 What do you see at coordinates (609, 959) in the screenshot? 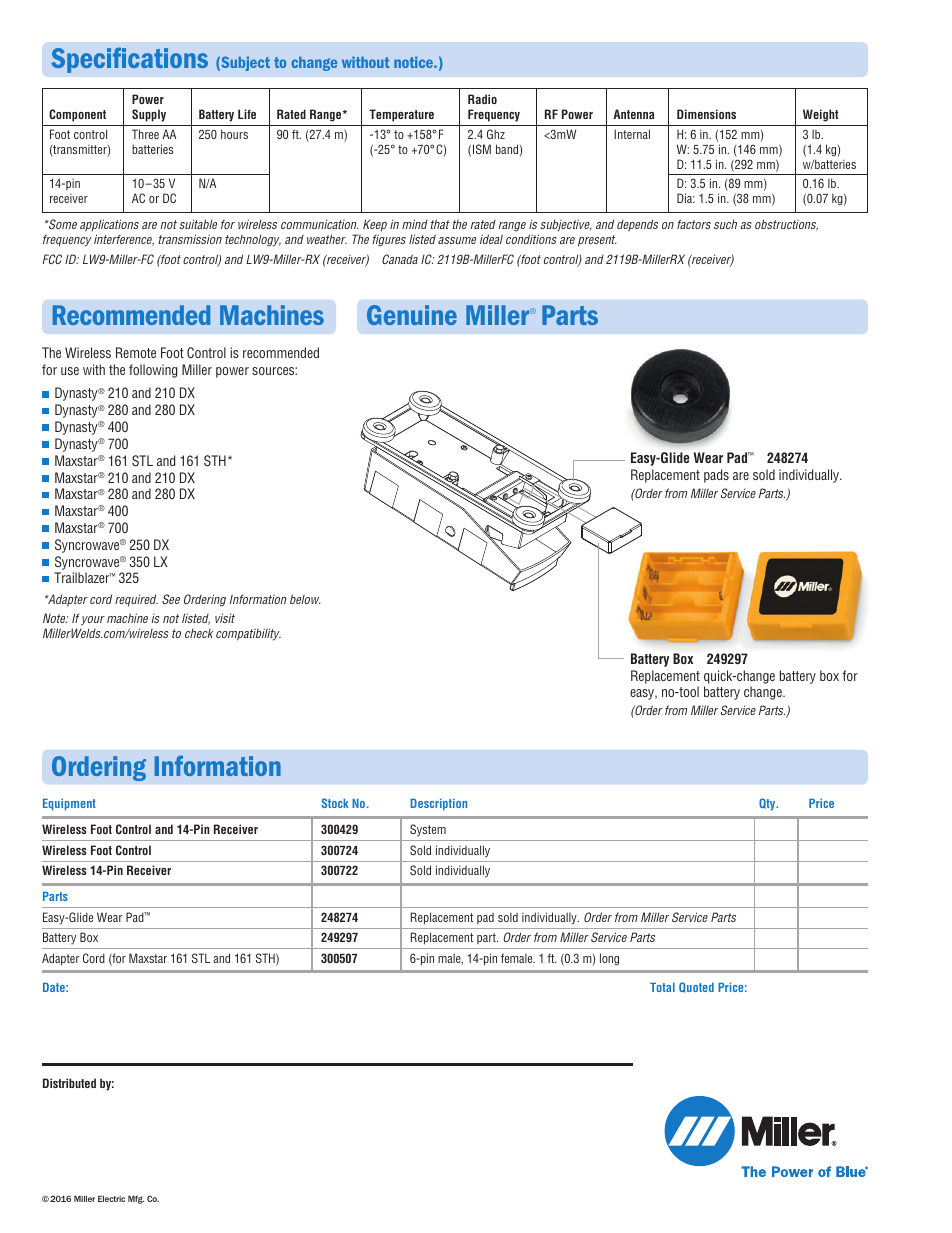
I see `long` at bounding box center [609, 959].
